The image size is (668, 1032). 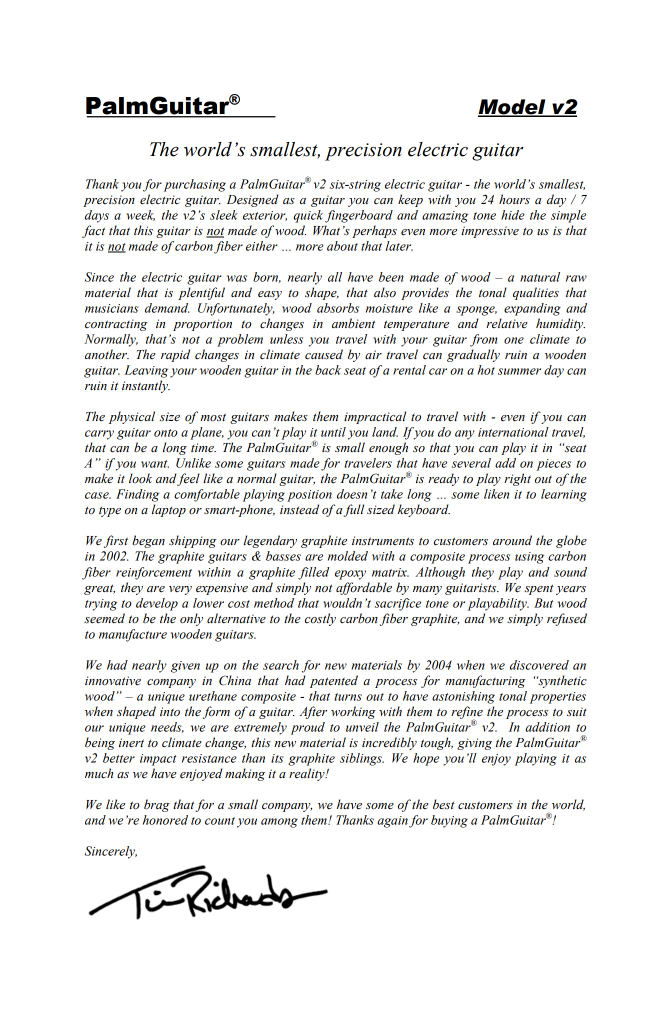 What do you see at coordinates (167, 308) in the screenshot?
I see `demand` at bounding box center [167, 308].
